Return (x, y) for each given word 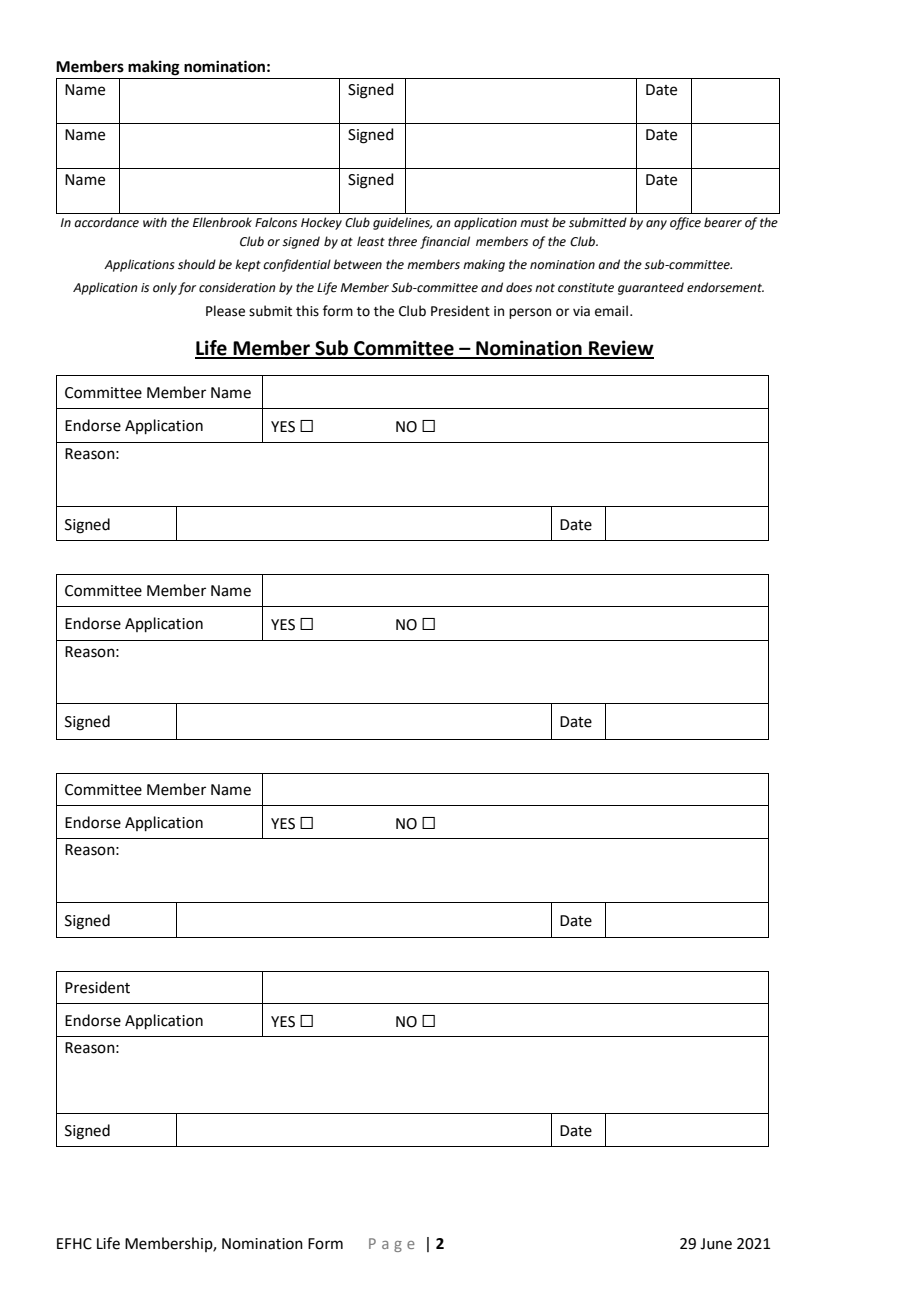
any (656, 225)
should (197, 264)
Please (225, 311)
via (581, 311)
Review (620, 349)
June (716, 1244)
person (530, 313)
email (611, 311)
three (402, 241)
